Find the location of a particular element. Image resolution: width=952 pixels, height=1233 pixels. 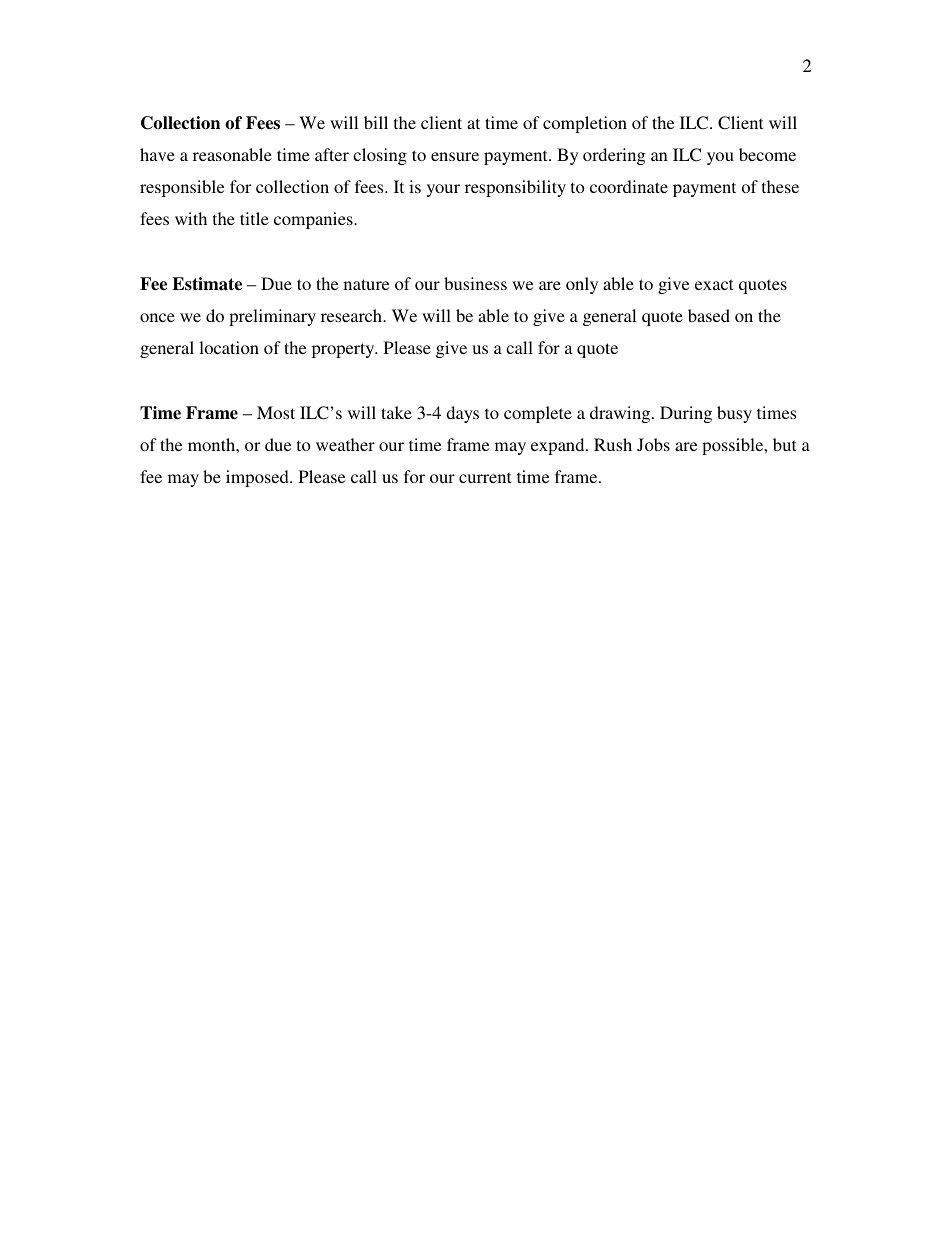

ensure is located at coordinates (455, 156).
